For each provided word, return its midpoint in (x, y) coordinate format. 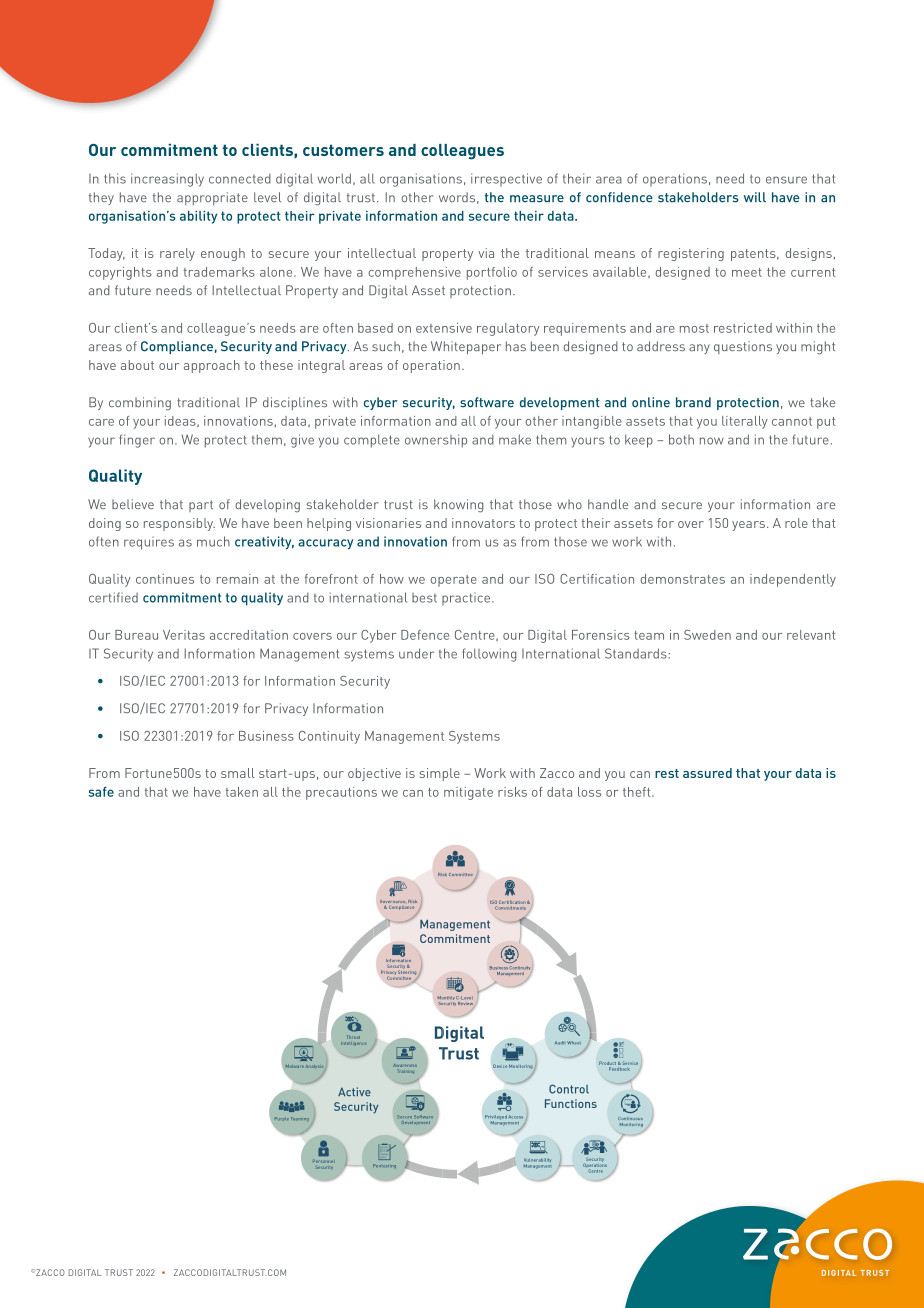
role (796, 523)
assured (707, 773)
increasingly (167, 180)
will (755, 197)
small (238, 773)
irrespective (506, 179)
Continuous (630, 1118)
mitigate (468, 793)
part (201, 506)
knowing (459, 506)
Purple (282, 1119)
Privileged (496, 1118)
